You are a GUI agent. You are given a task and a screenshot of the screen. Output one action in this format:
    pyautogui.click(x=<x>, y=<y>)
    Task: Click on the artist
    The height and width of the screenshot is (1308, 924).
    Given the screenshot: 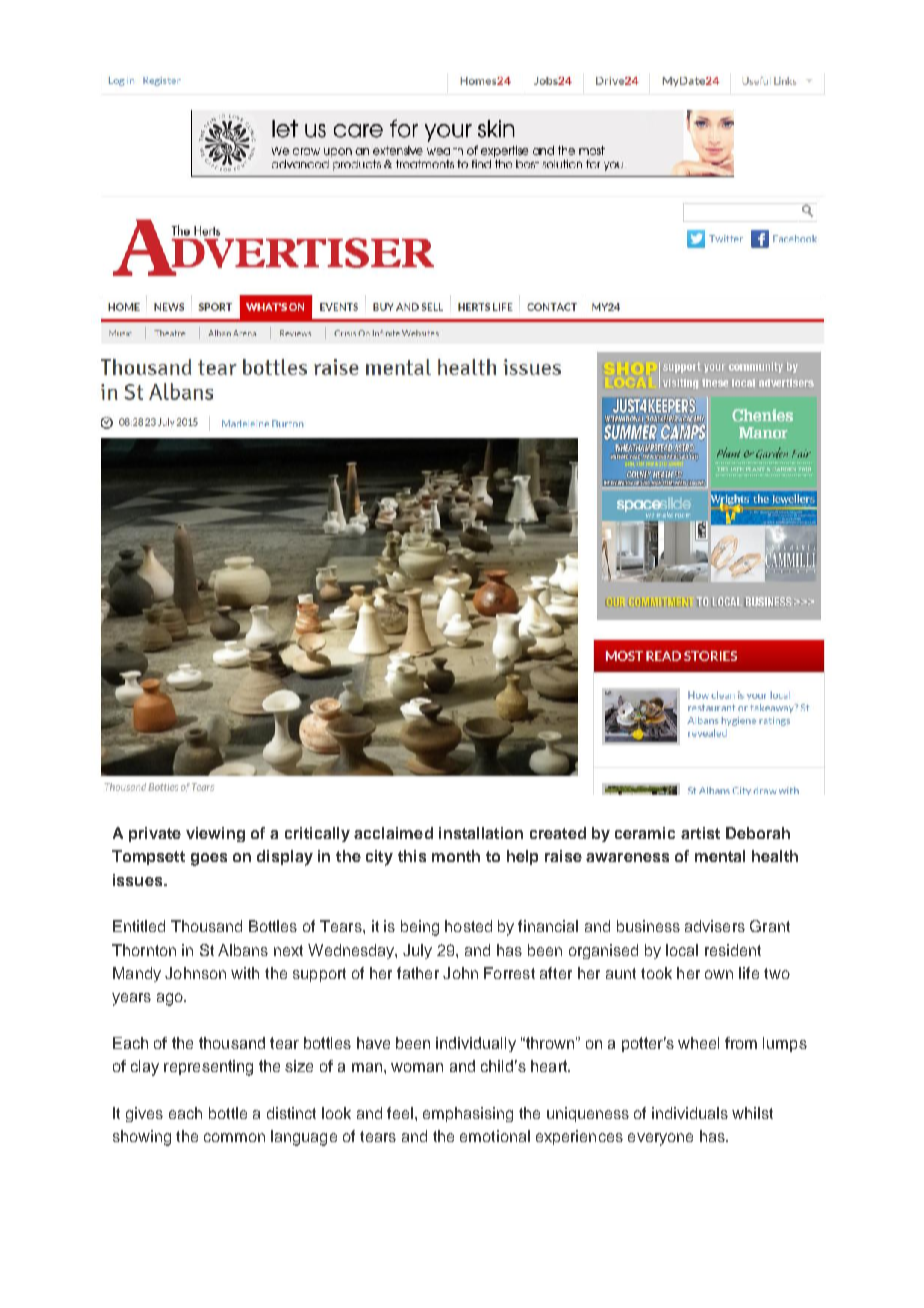 What is the action you would take?
    pyautogui.click(x=700, y=833)
